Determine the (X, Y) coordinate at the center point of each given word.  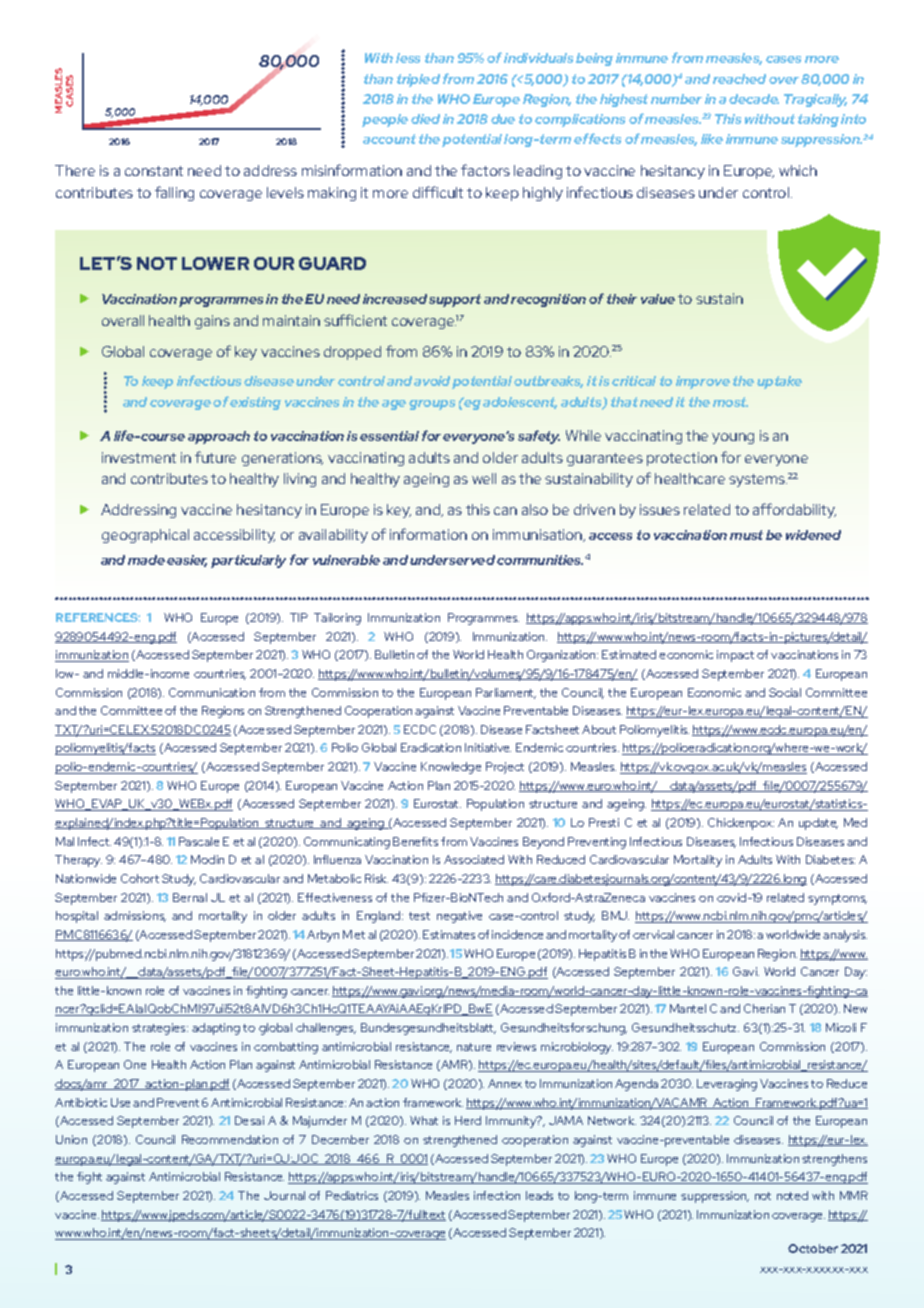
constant (154, 171)
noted (792, 1195)
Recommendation (230, 1139)
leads (539, 1195)
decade (754, 99)
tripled (418, 80)
